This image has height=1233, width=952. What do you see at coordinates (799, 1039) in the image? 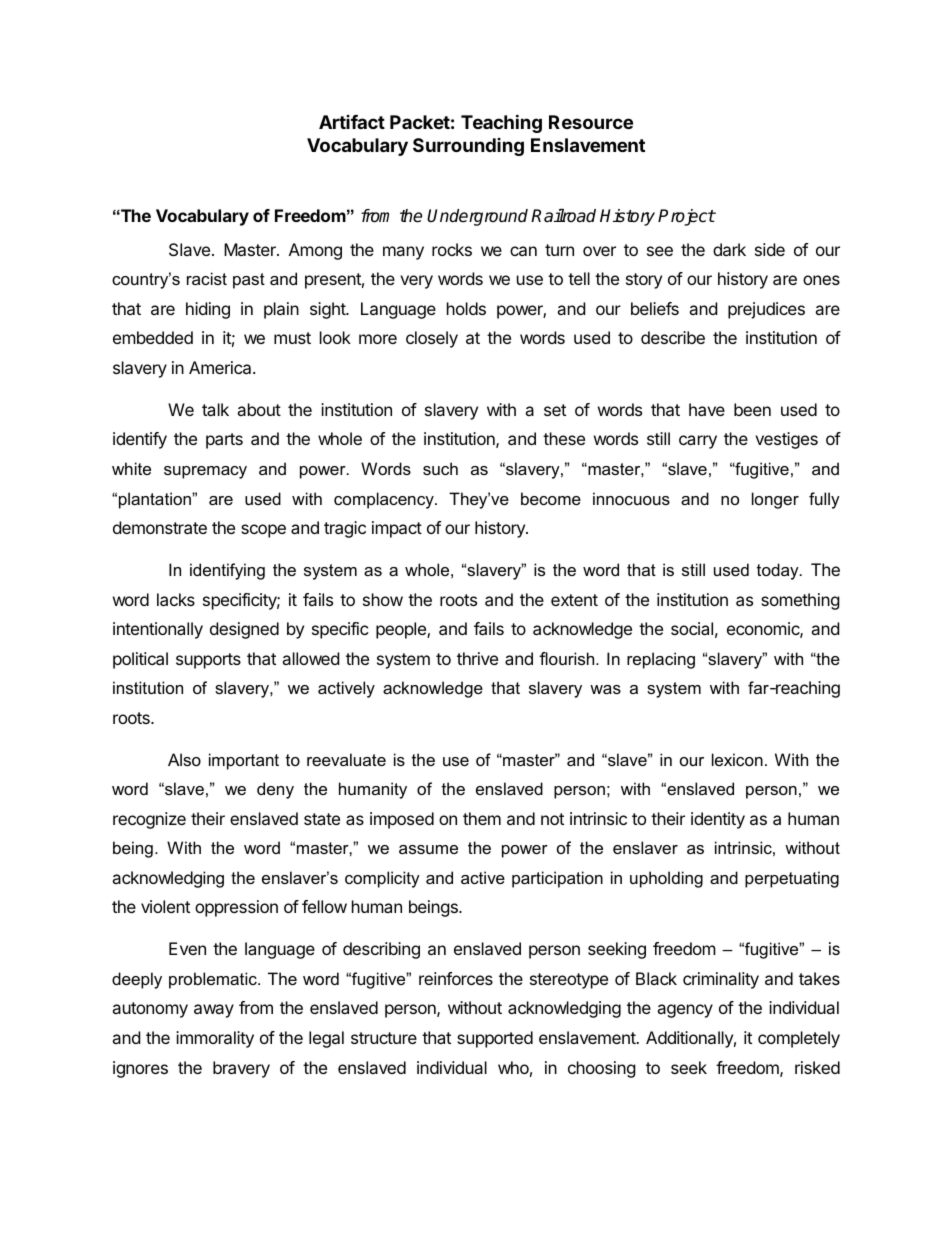
I see `completely` at bounding box center [799, 1039].
